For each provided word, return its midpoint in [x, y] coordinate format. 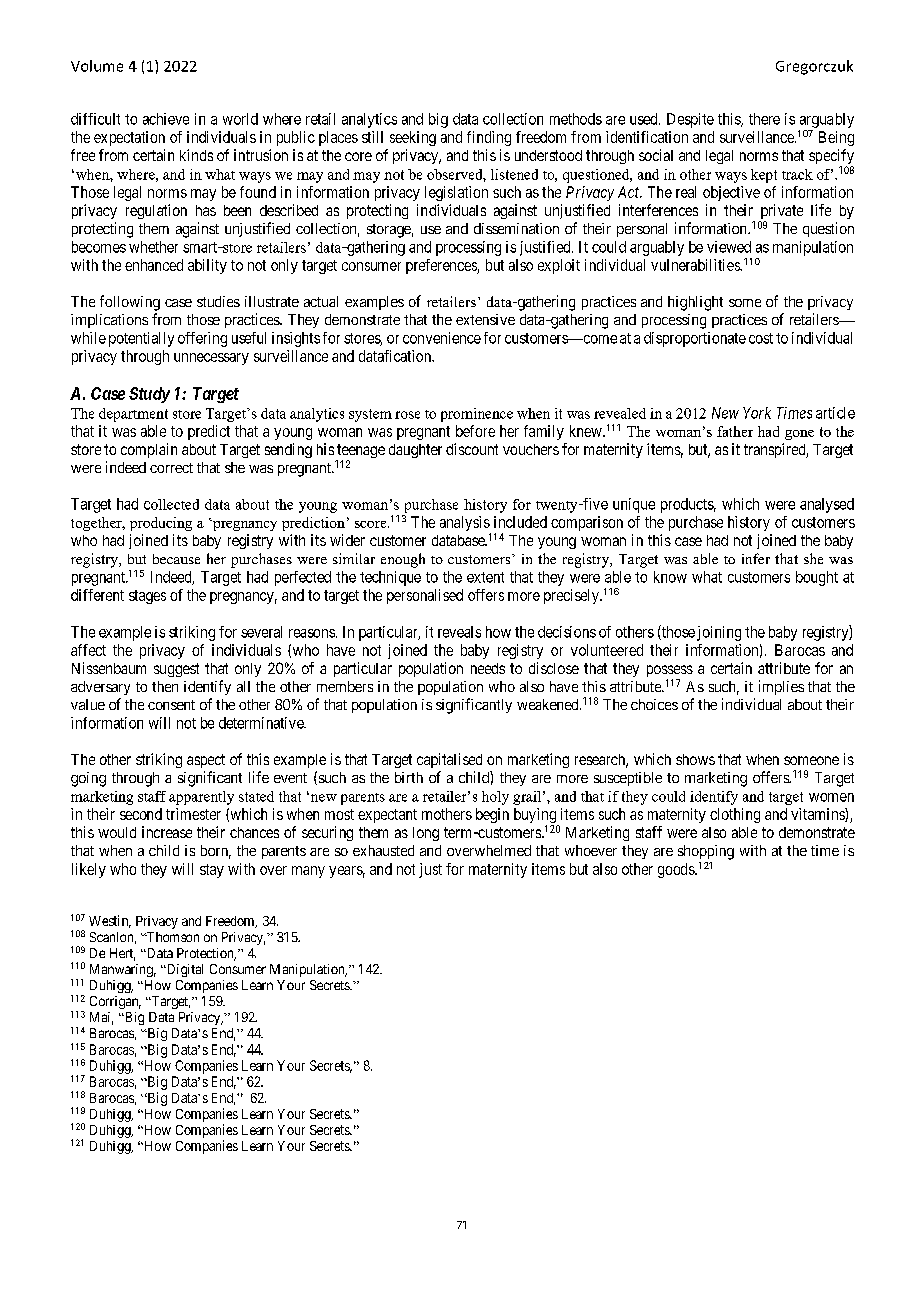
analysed [827, 505]
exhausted [383, 850]
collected [171, 504]
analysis [465, 525]
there [764, 119]
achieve [166, 119]
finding [489, 138]
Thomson [172, 937]
